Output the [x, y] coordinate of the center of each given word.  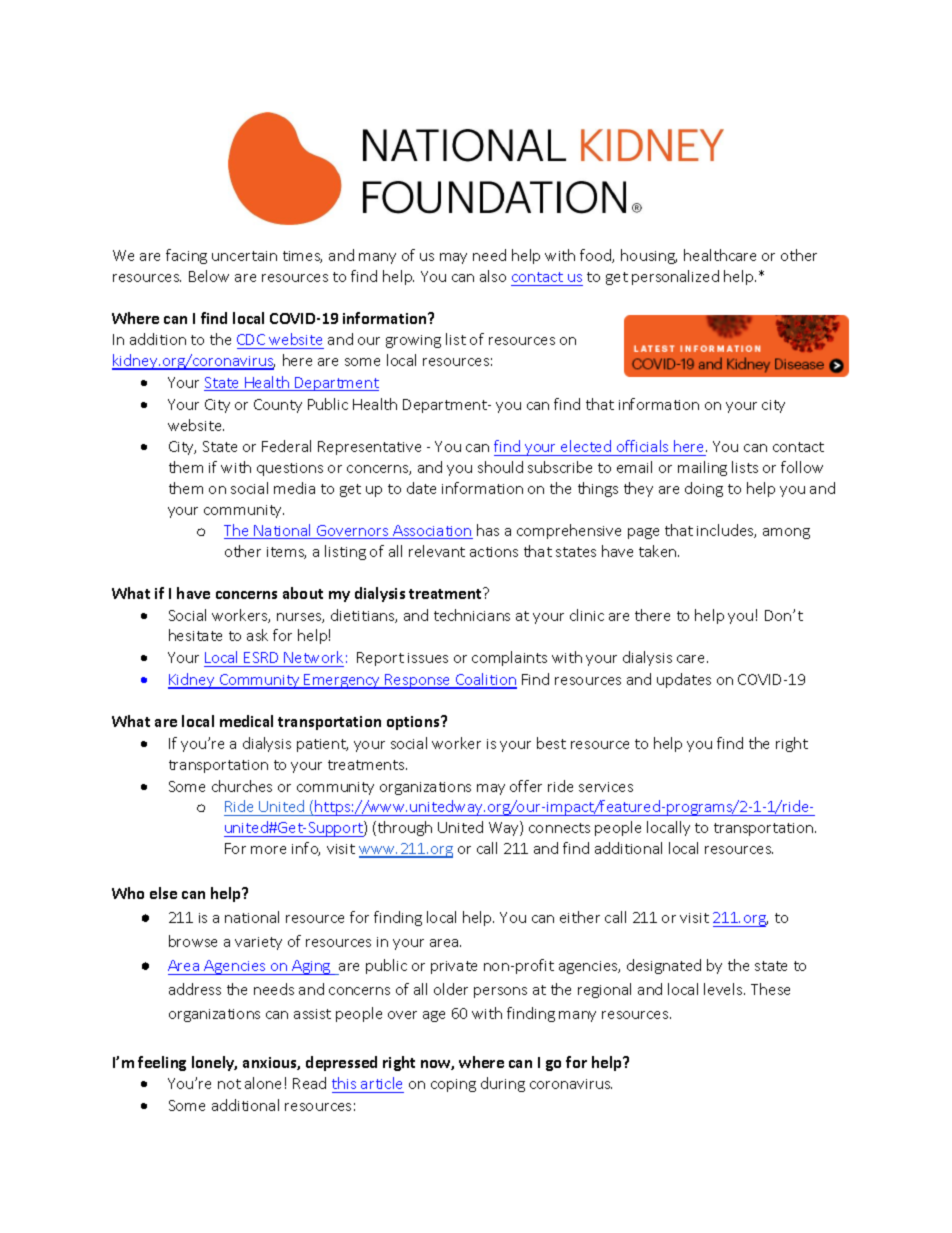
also [493, 276]
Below [209, 276]
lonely [214, 1063]
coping [453, 1085]
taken [659, 551]
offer [526, 786]
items [286, 553]
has [488, 530]
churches [242, 786]
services [606, 787]
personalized [675, 277]
